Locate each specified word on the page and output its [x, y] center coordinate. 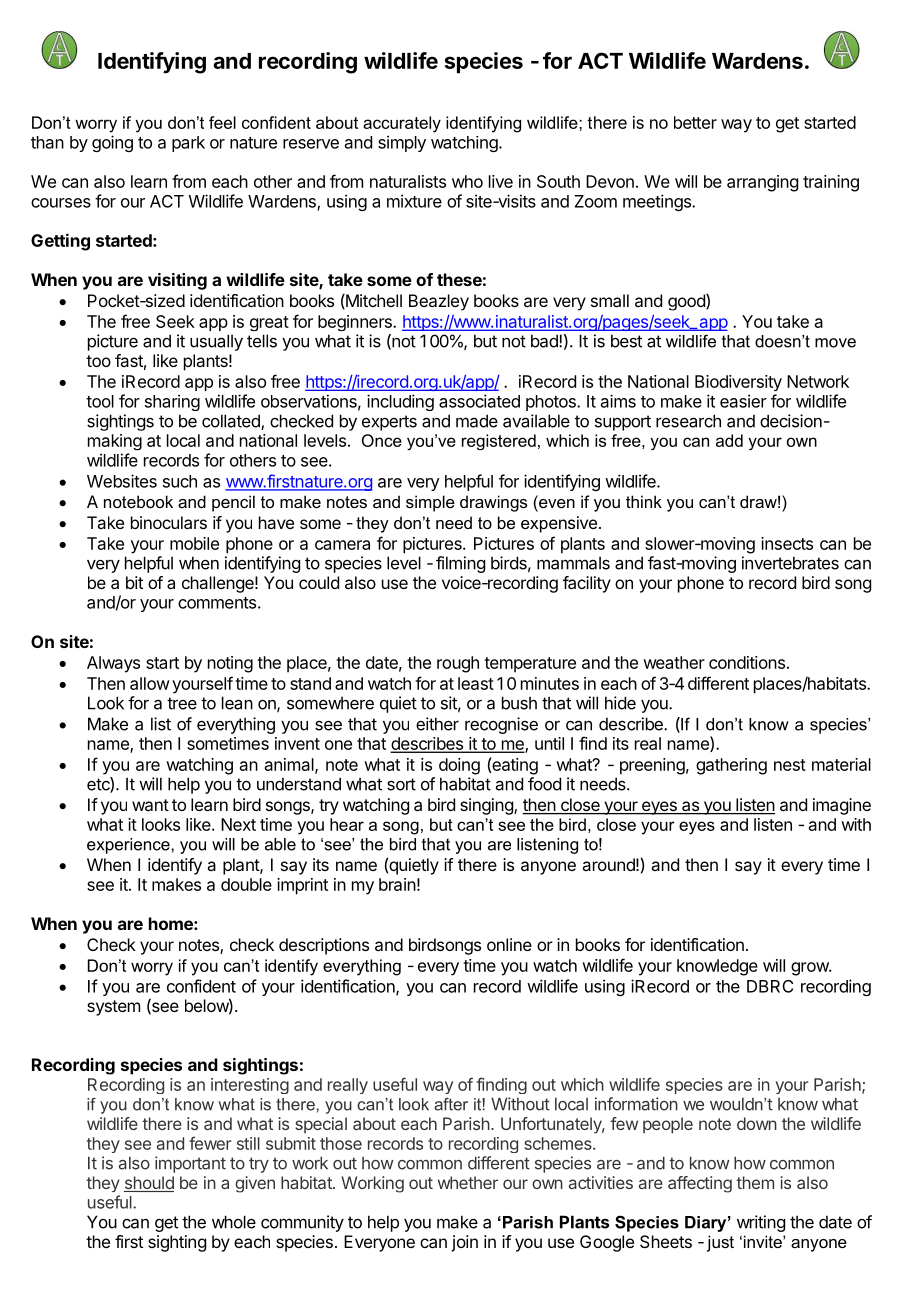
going [112, 143]
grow [810, 969]
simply [402, 143]
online [509, 944]
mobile [194, 543]
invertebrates [790, 563]
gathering [731, 766]
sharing [172, 402]
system [113, 1008]
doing [459, 766]
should [149, 1184]
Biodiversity [738, 383]
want [150, 805]
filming [460, 564]
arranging [762, 183]
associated [479, 401]
